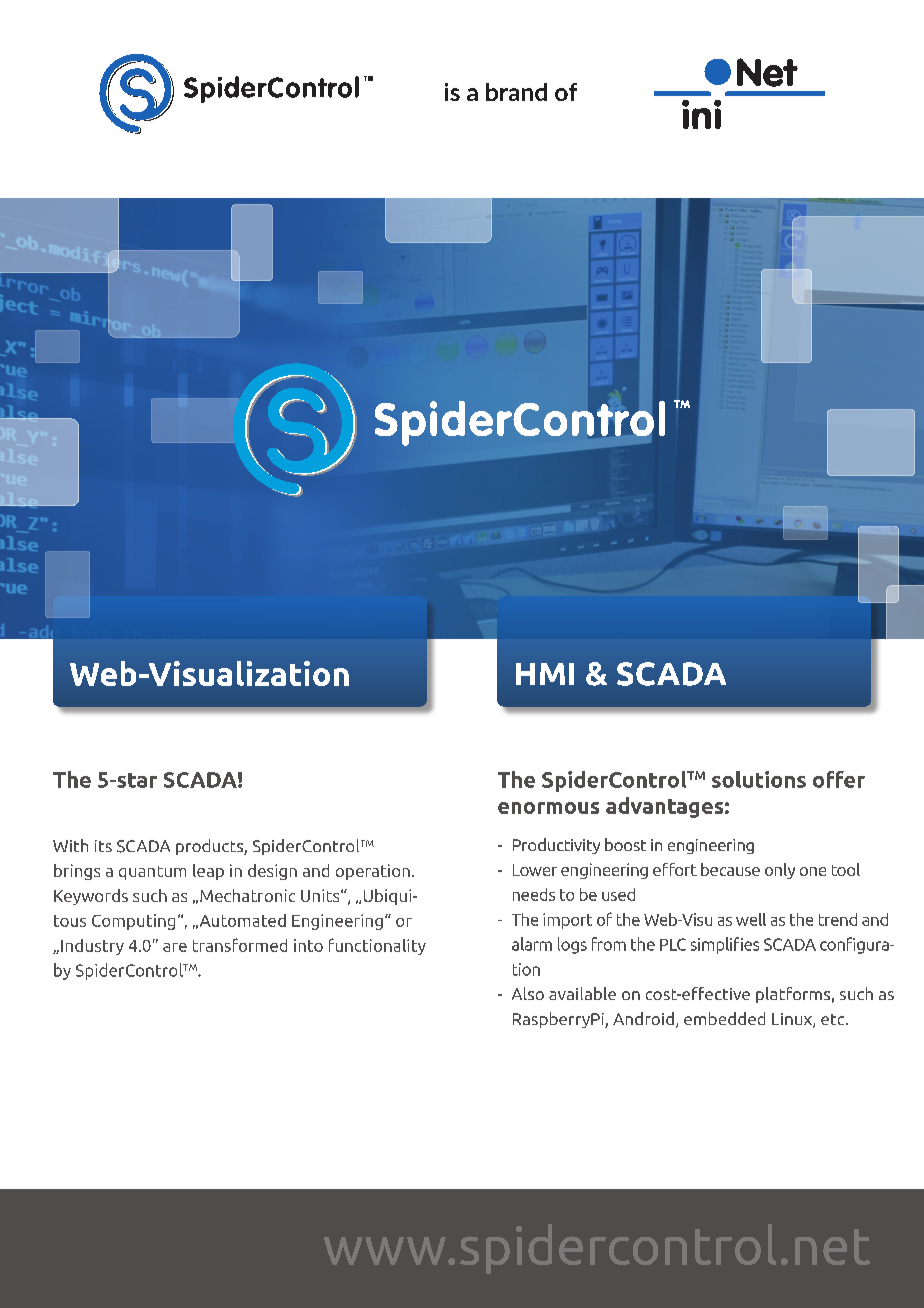 The image size is (924, 1308). I want to click on Productivity, so click(556, 846).
